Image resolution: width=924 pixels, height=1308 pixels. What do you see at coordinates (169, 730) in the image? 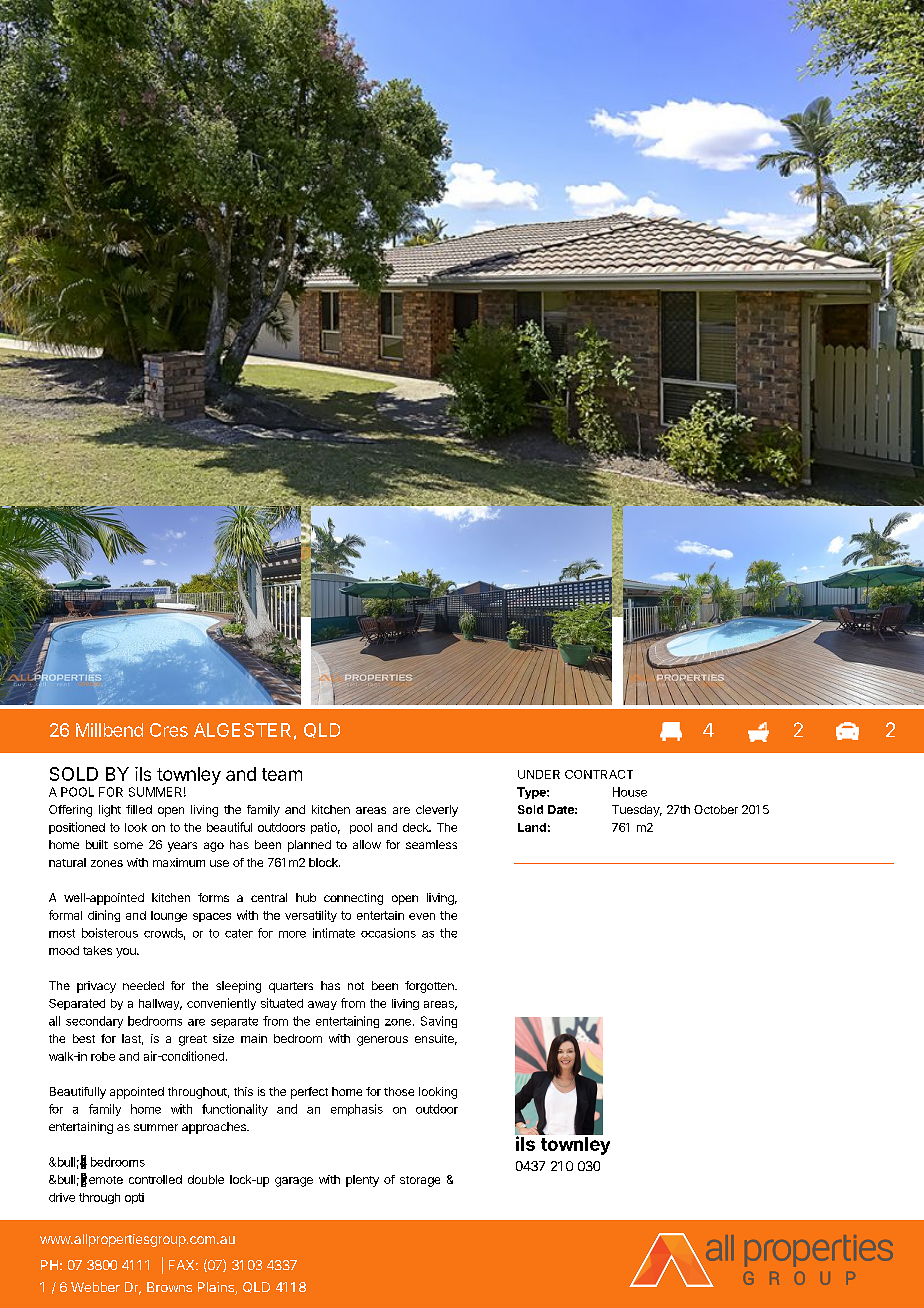
I see `Cres` at bounding box center [169, 730].
